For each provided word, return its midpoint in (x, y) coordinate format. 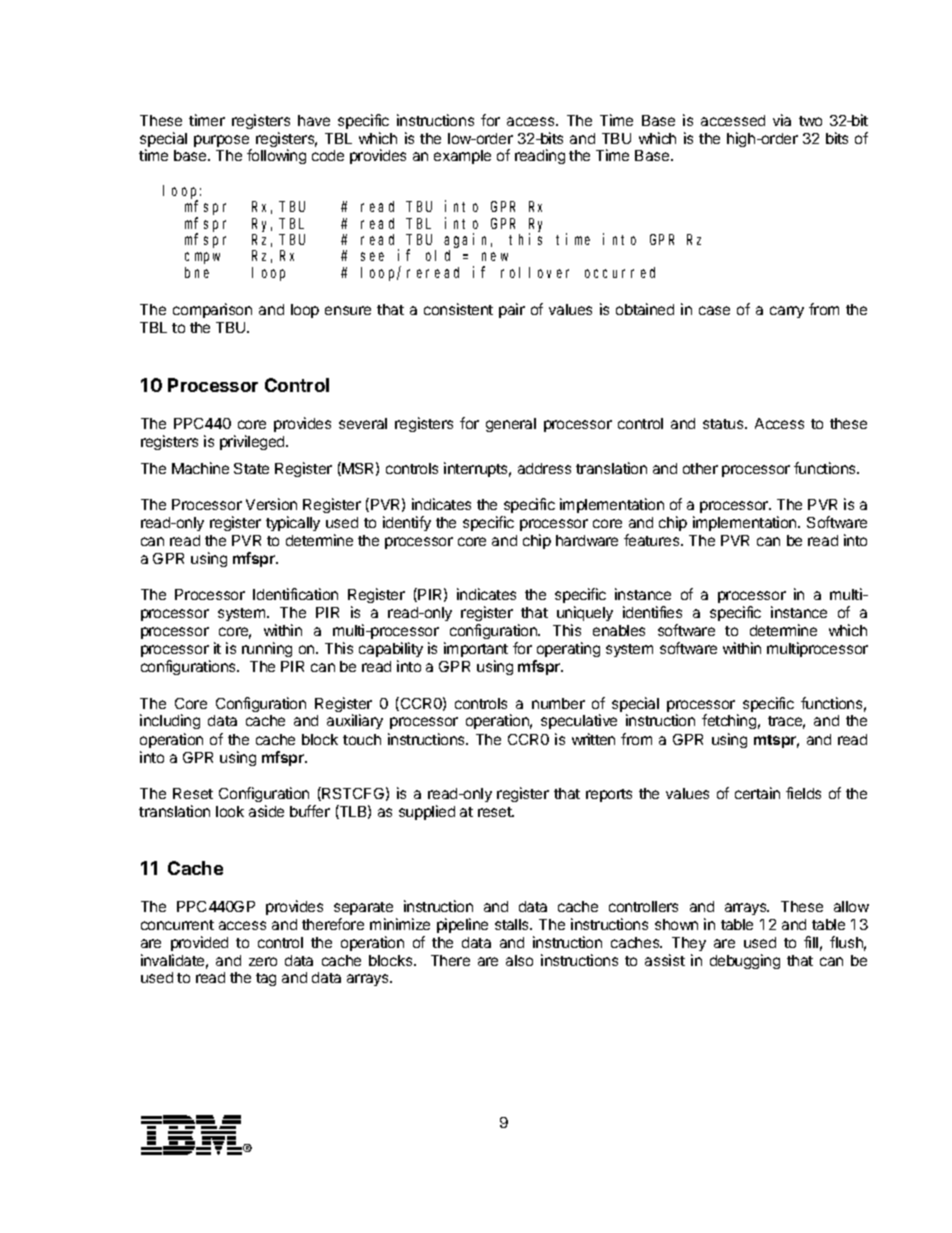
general (511, 425)
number (558, 703)
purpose (223, 142)
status (724, 424)
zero (263, 961)
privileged (253, 442)
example (462, 157)
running (267, 649)
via (782, 120)
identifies (652, 612)
